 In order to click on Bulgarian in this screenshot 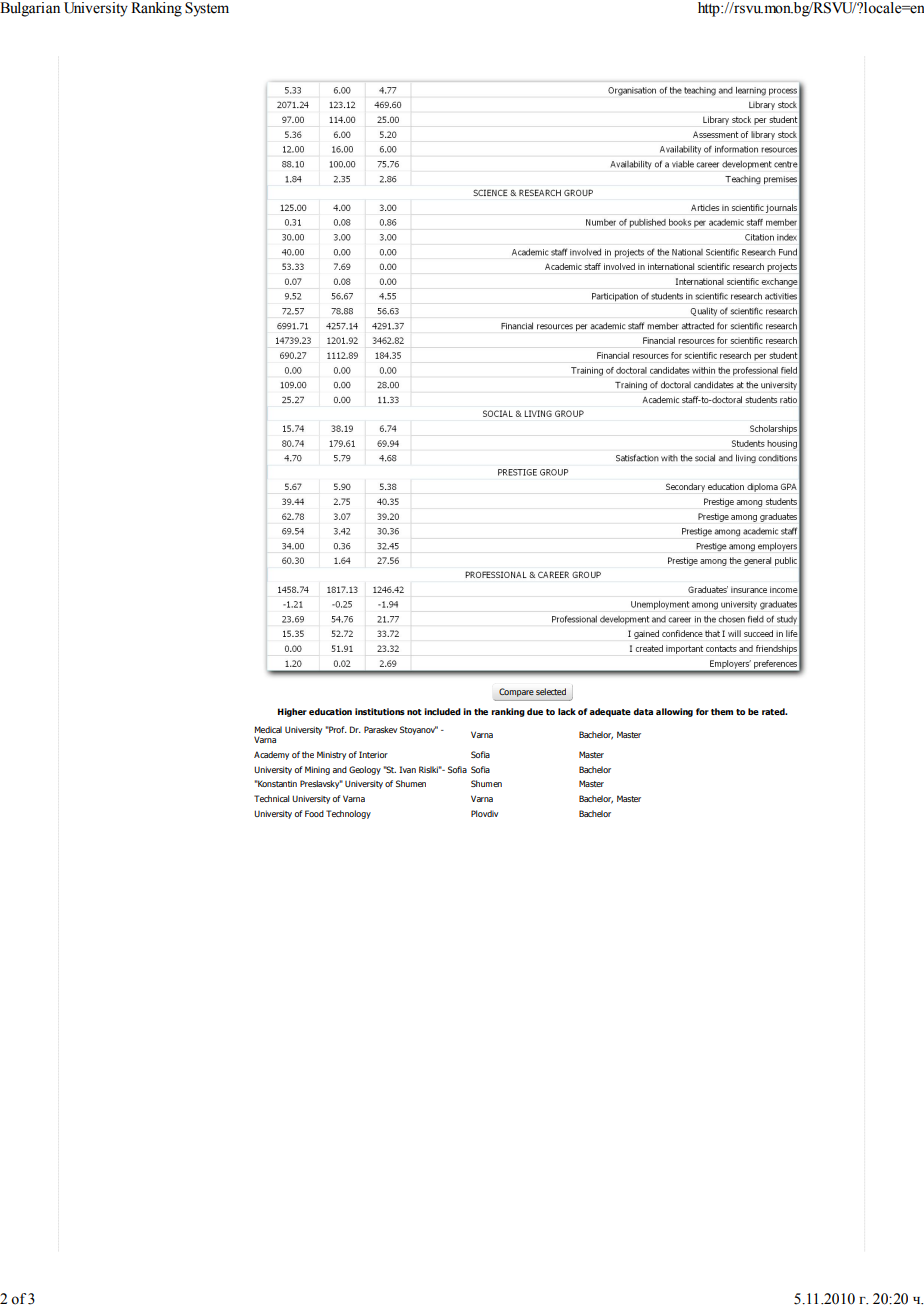, I will do `click(30, 9)`.
